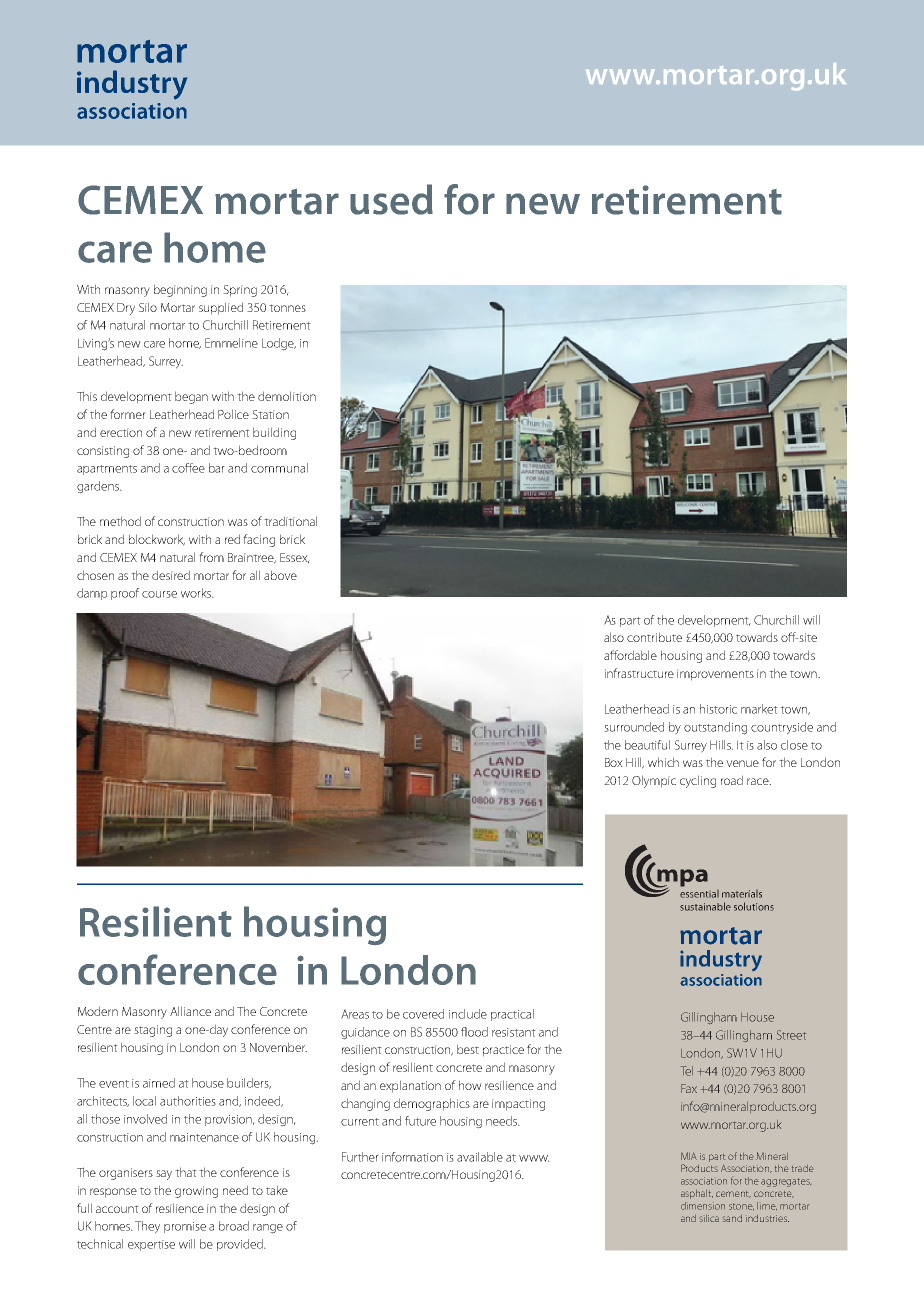 The width and height of the screenshot is (924, 1308). I want to click on promise, so click(185, 1227).
